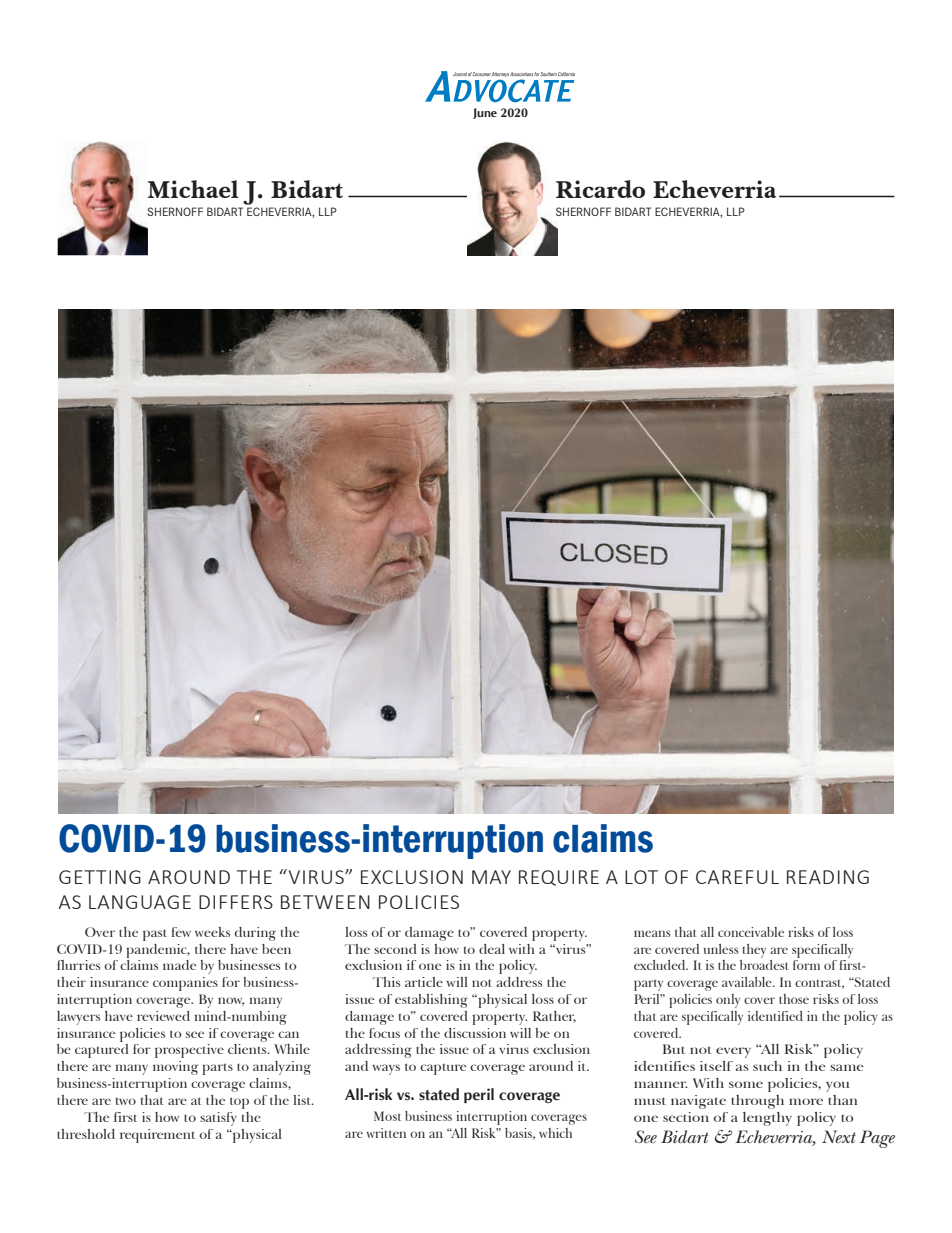 The height and width of the screenshot is (1233, 952). I want to click on conceivable, so click(751, 932).
